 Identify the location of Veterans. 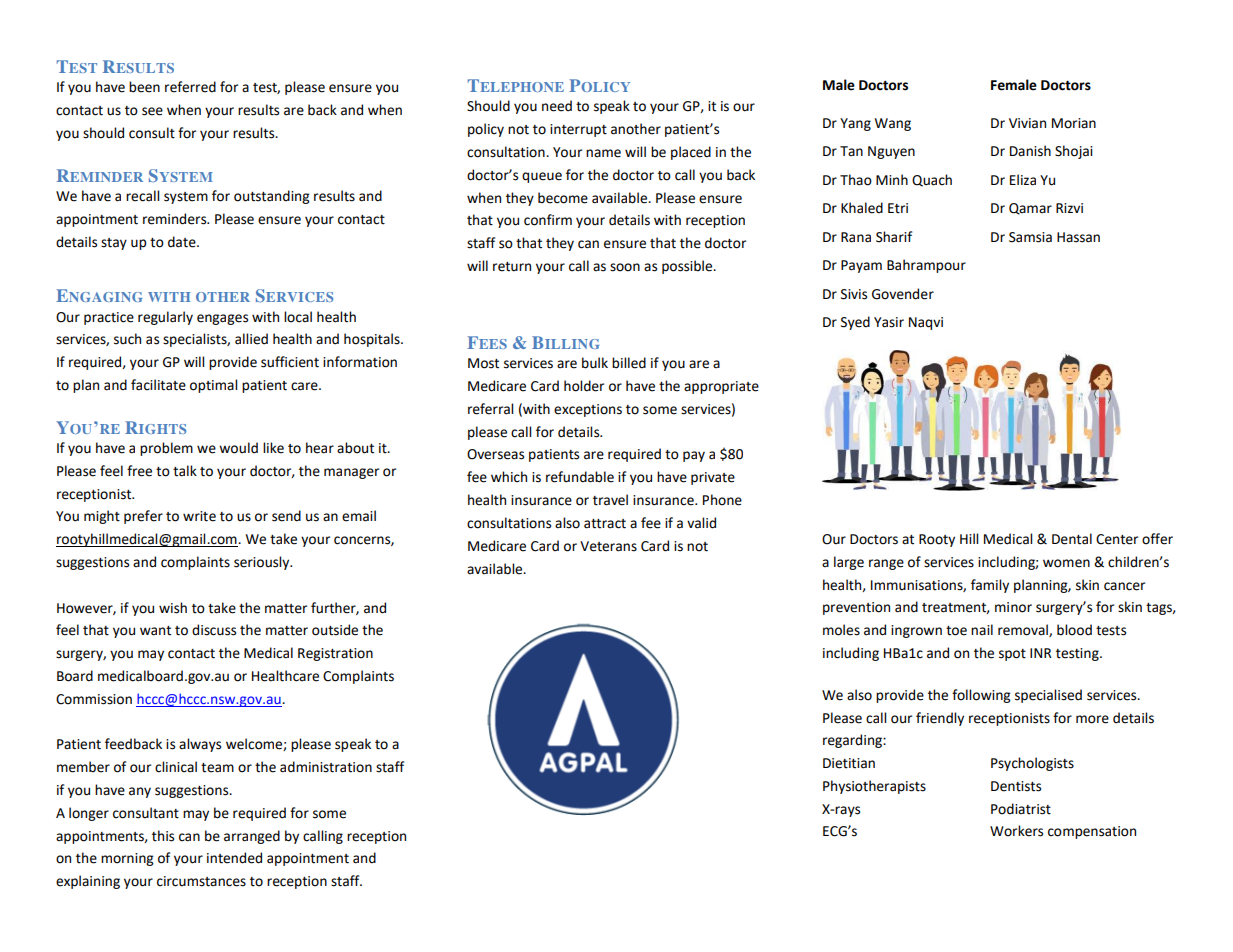
(608, 546).
